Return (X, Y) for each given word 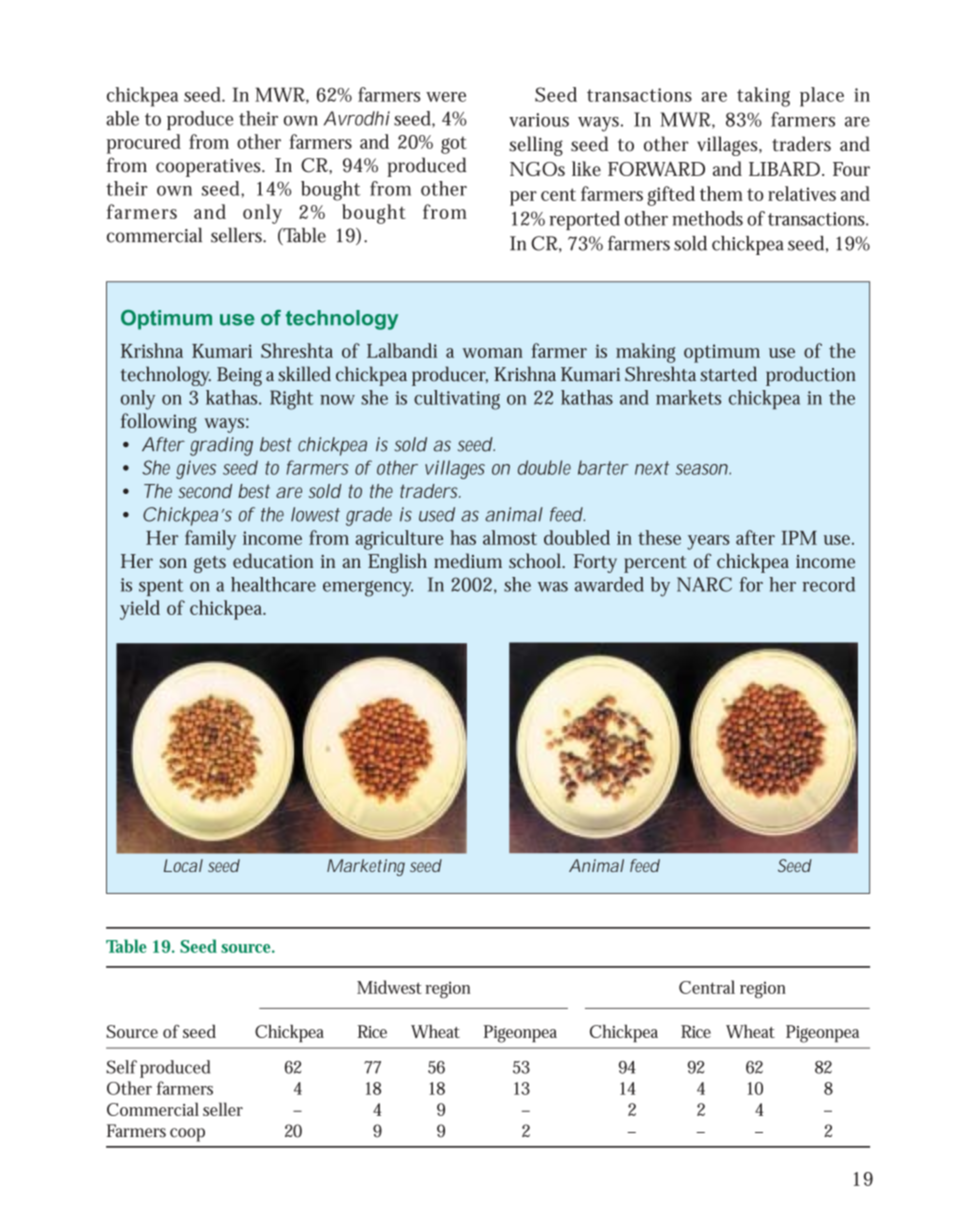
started (728, 374)
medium (468, 560)
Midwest (389, 987)
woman (492, 353)
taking (763, 97)
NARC (704, 584)
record (829, 584)
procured (144, 144)
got (454, 145)
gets (210, 564)
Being (239, 376)
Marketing (366, 867)
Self (121, 1067)
